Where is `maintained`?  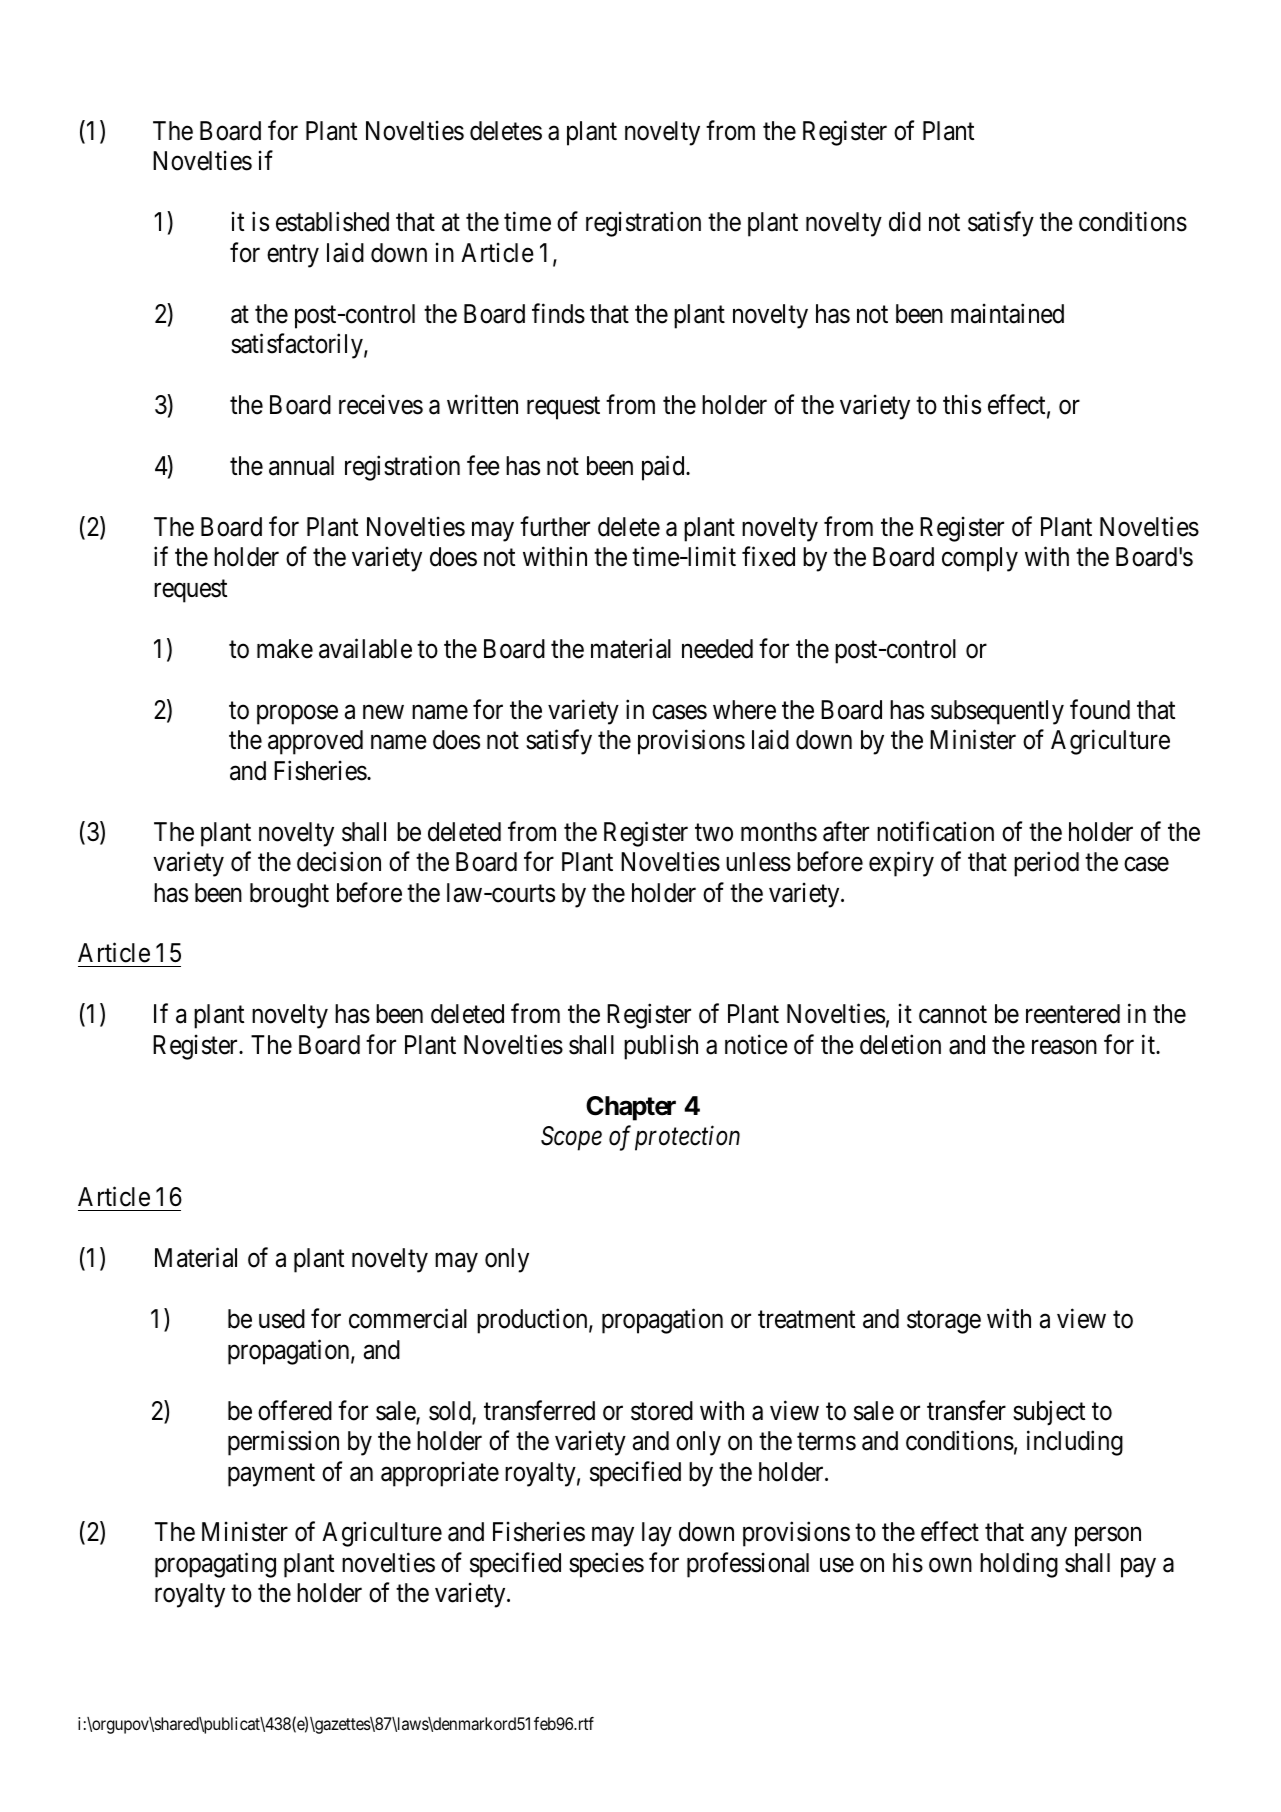
maintained is located at coordinates (1007, 313).
